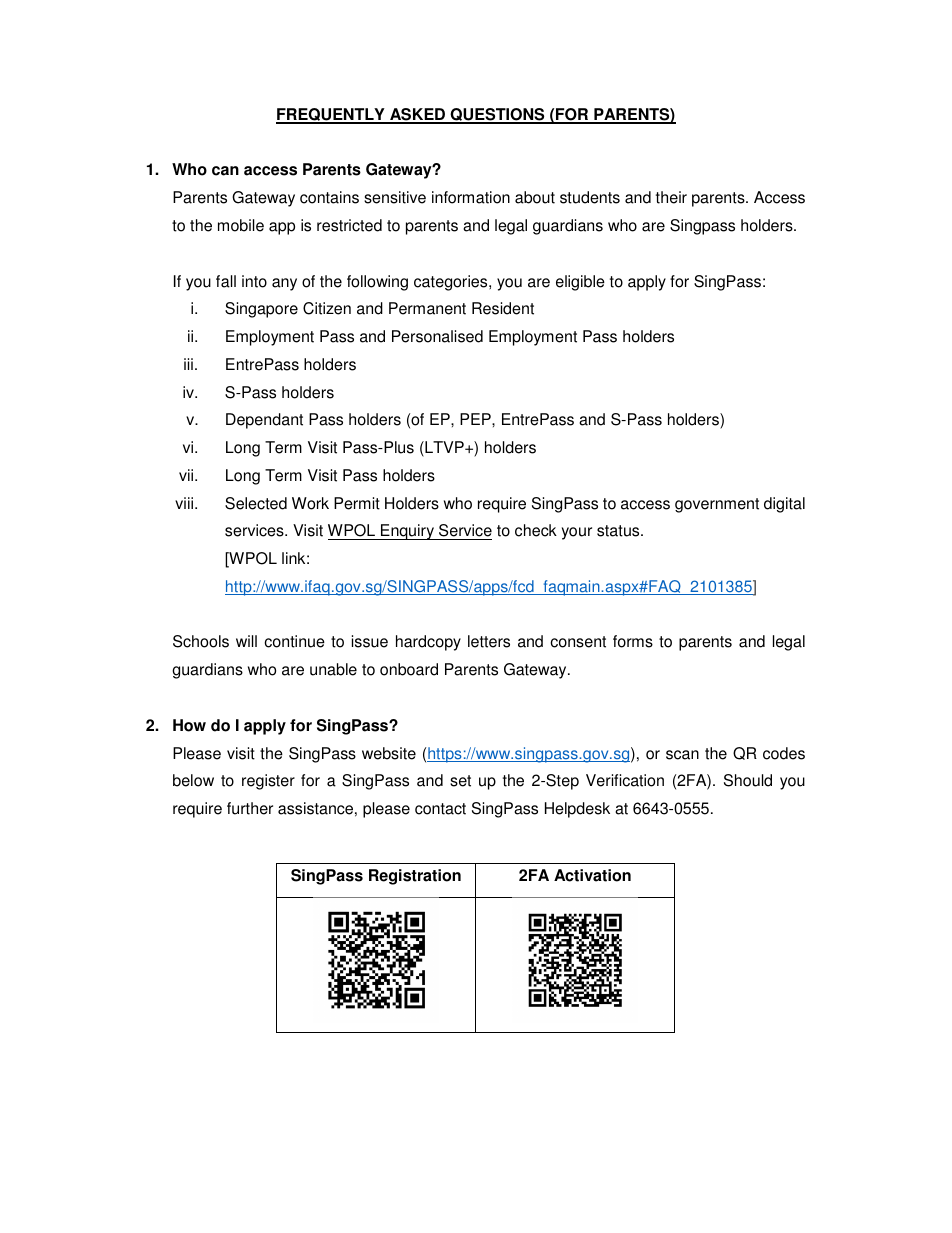 The width and height of the screenshot is (952, 1233). Describe the element at coordinates (250, 808) in the screenshot. I see `further` at that location.
